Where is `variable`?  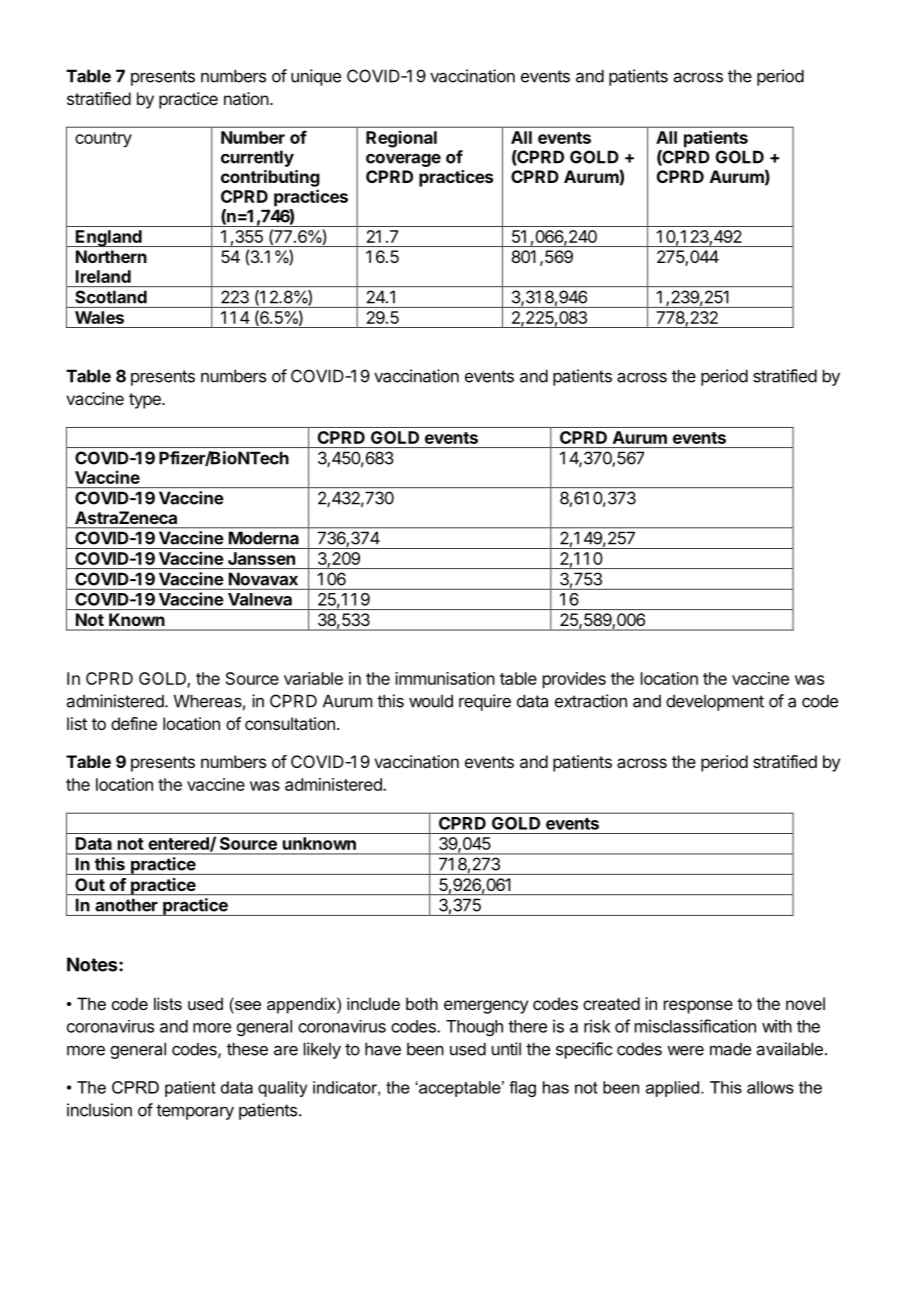 variable is located at coordinates (313, 678).
